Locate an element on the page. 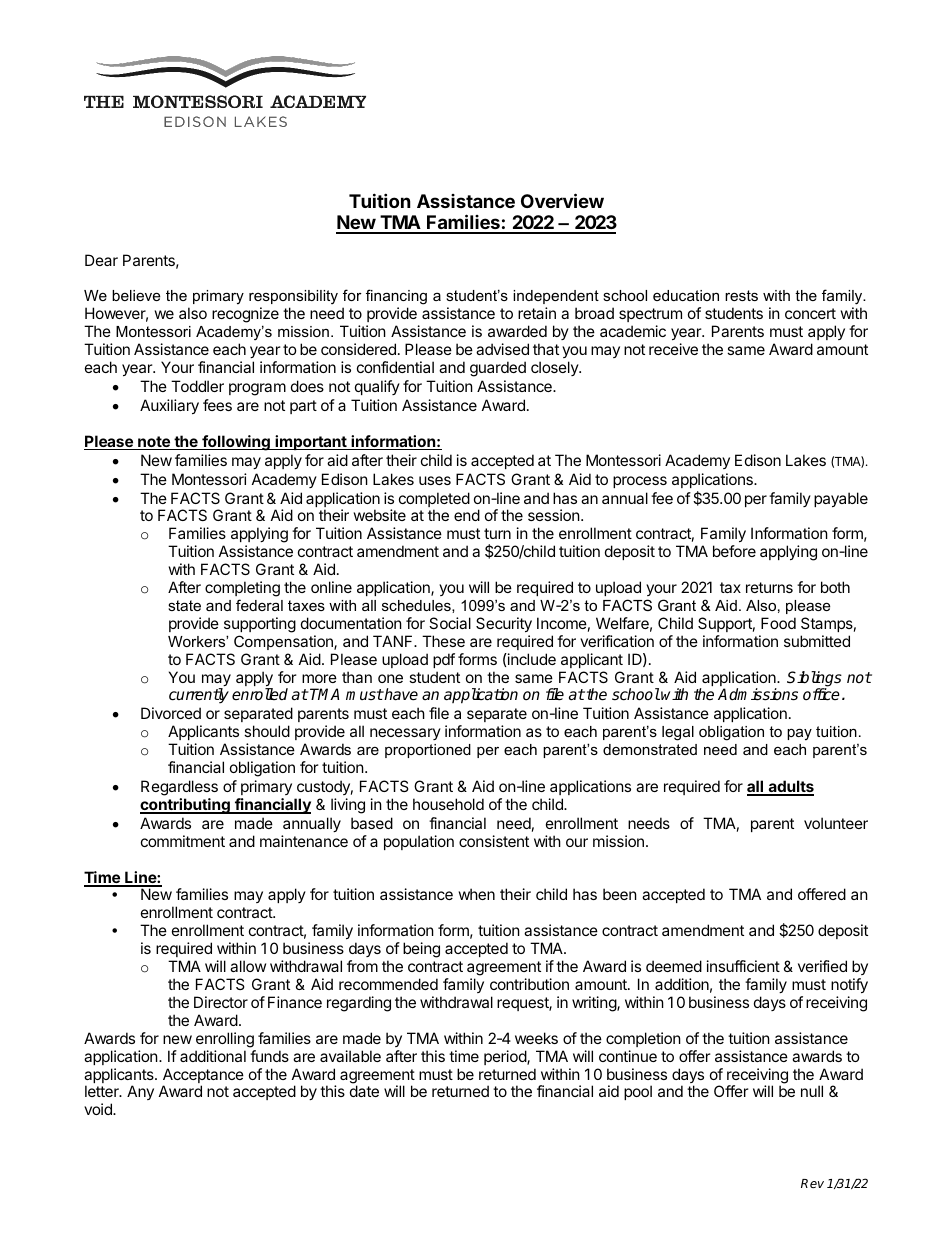 The height and width of the document is (1233, 952). rests is located at coordinates (741, 295).
